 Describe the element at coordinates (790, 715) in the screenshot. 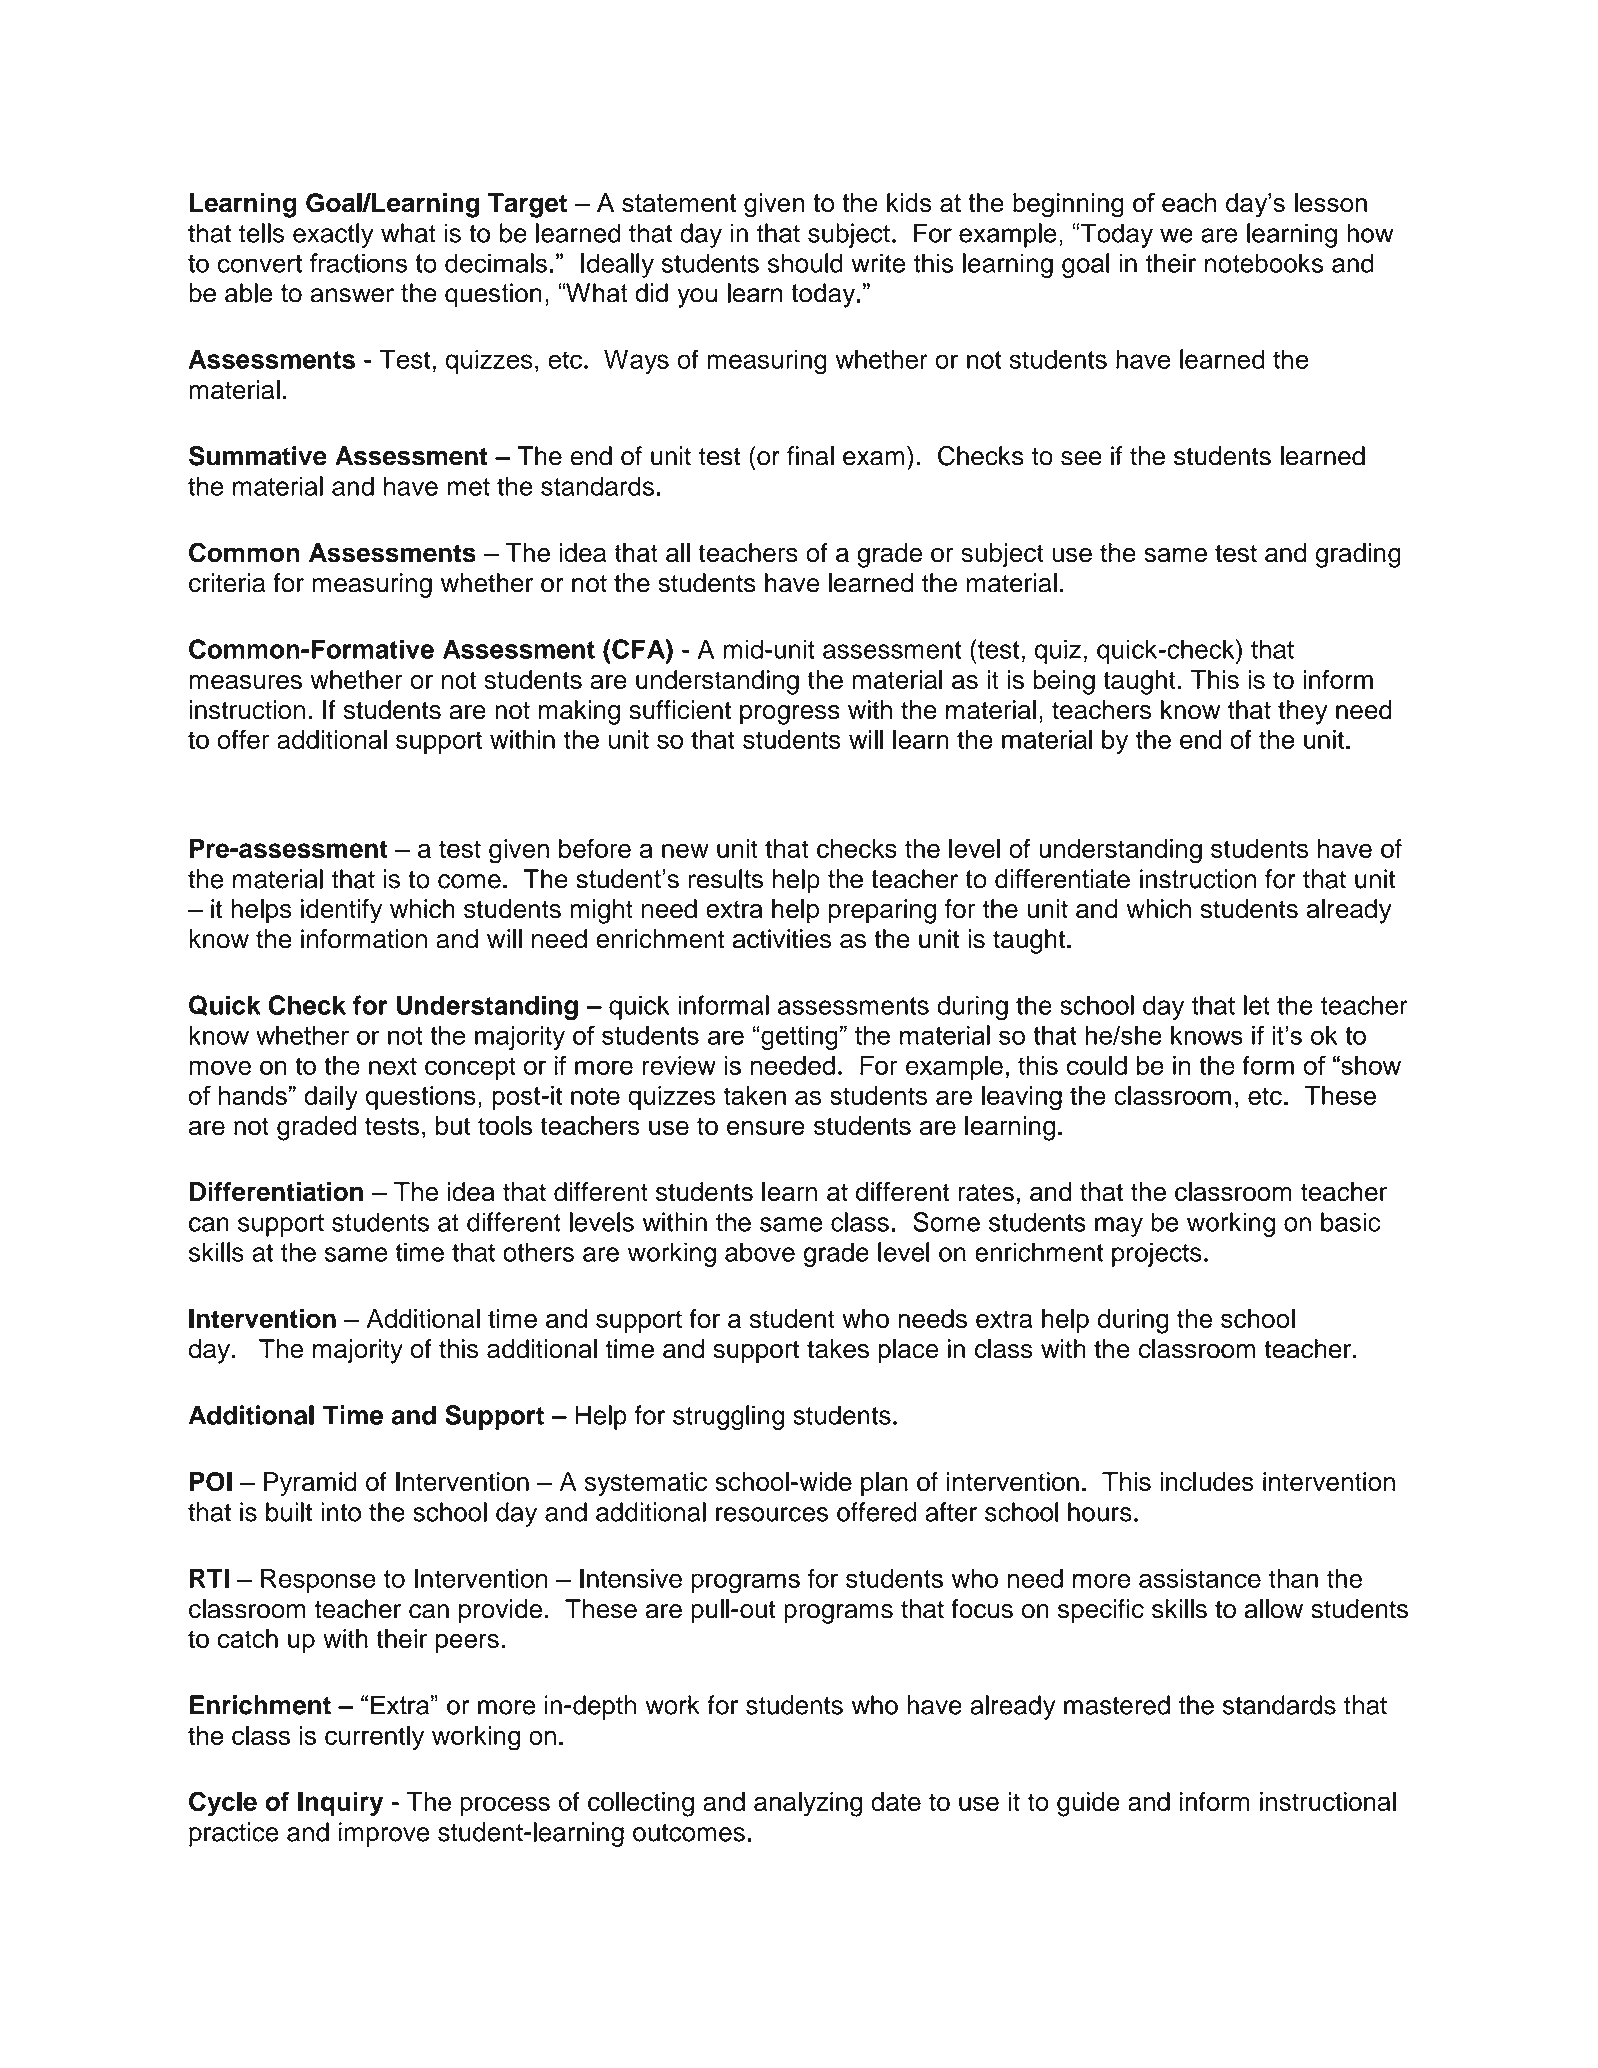

I see `progress` at that location.
